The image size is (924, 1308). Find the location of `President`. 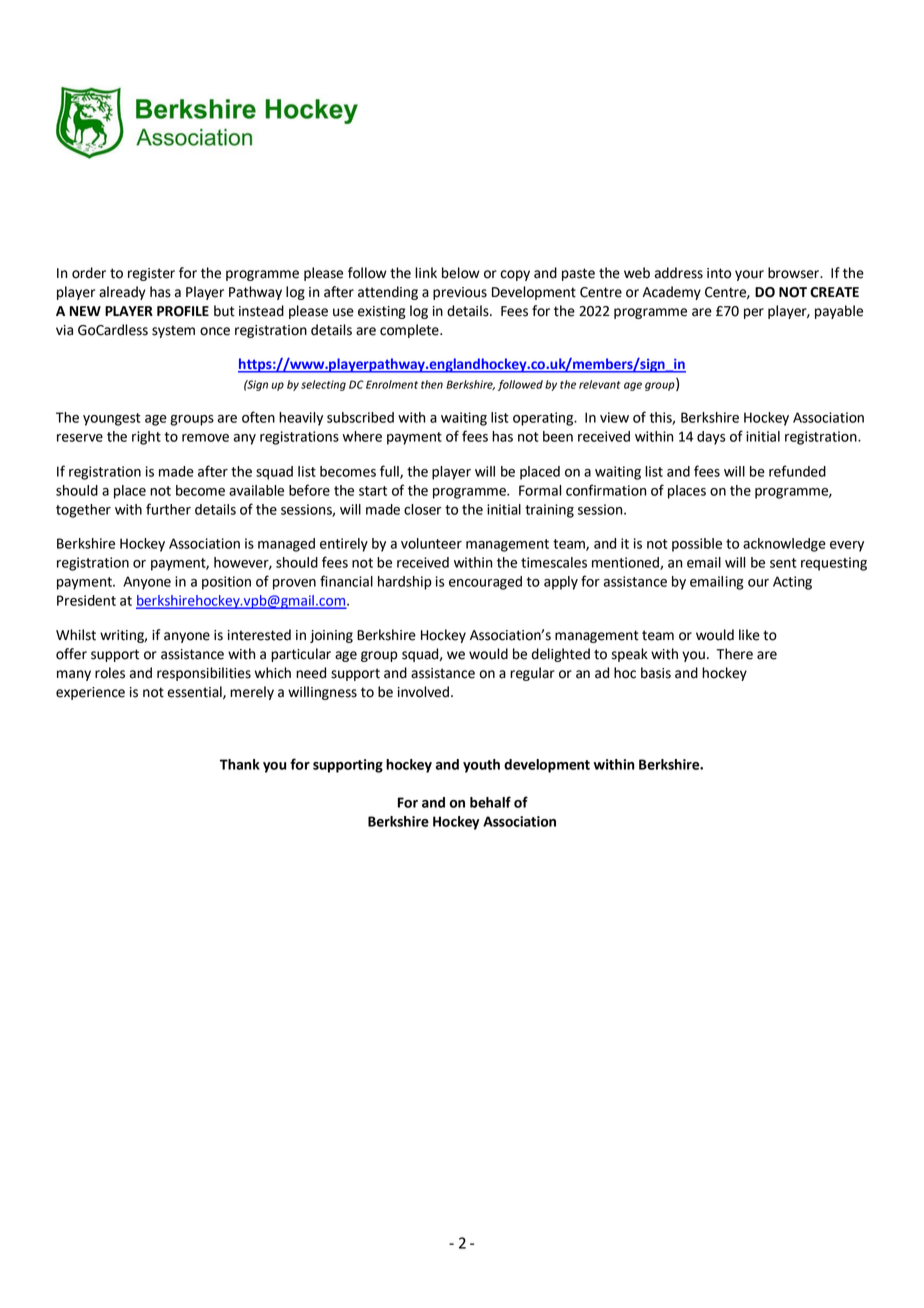

President is located at coordinates (86, 600).
